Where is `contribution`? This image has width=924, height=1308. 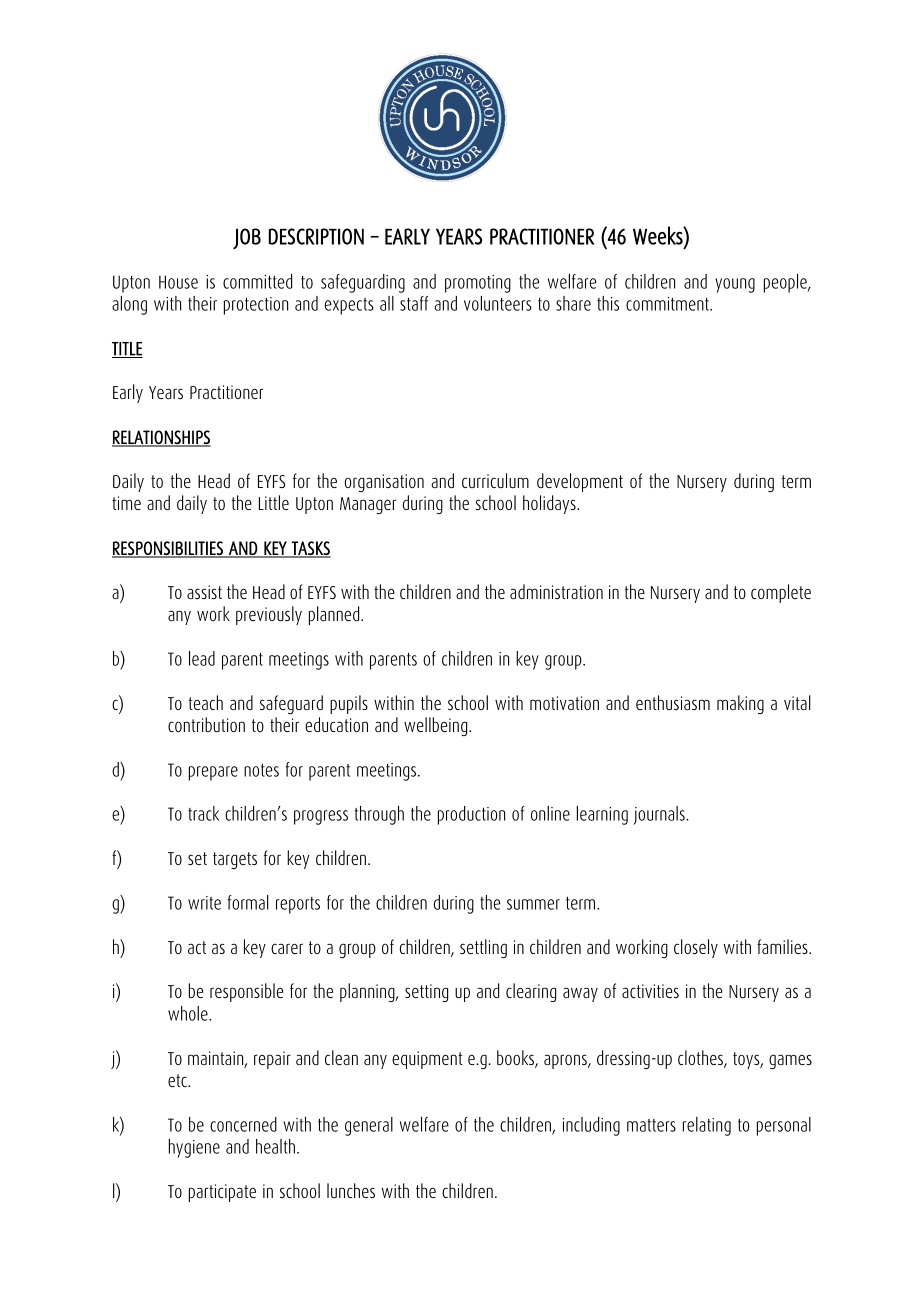
contribution is located at coordinates (206, 724).
